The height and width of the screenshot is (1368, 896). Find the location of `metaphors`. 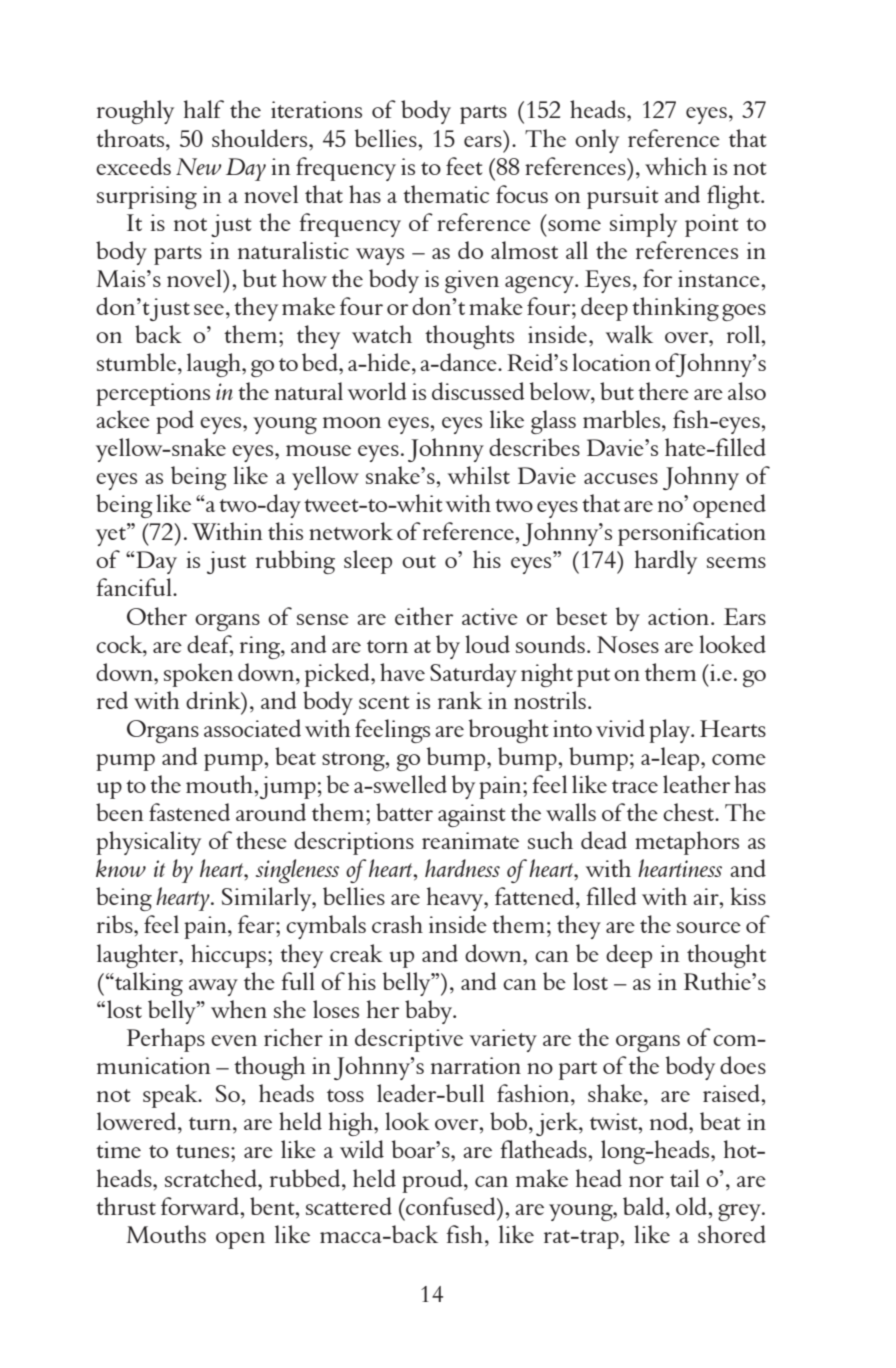

metaphors is located at coordinates (687, 843).
